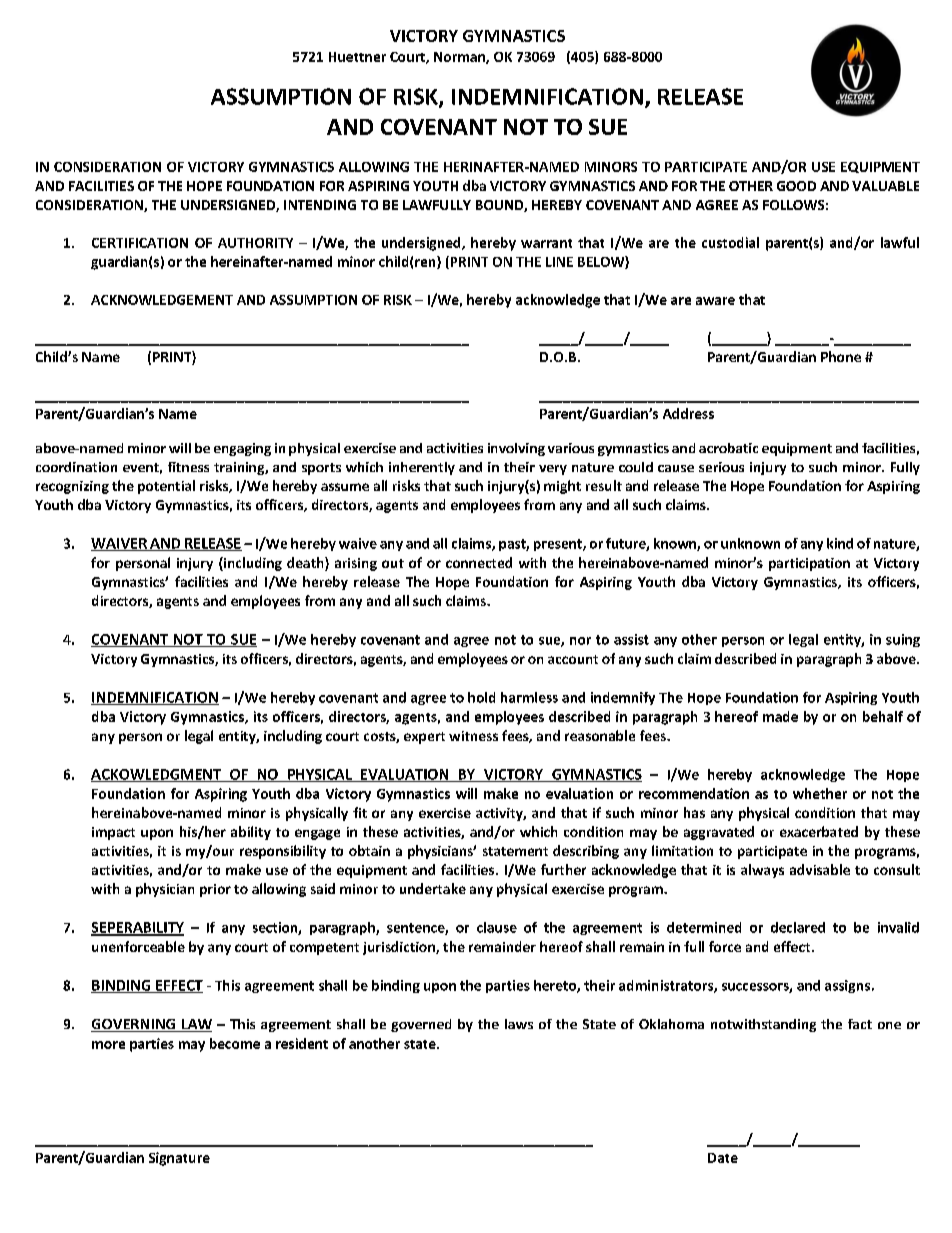 The width and height of the page is (952, 1233). What do you see at coordinates (728, 448) in the page?
I see `acrobatic` at bounding box center [728, 448].
